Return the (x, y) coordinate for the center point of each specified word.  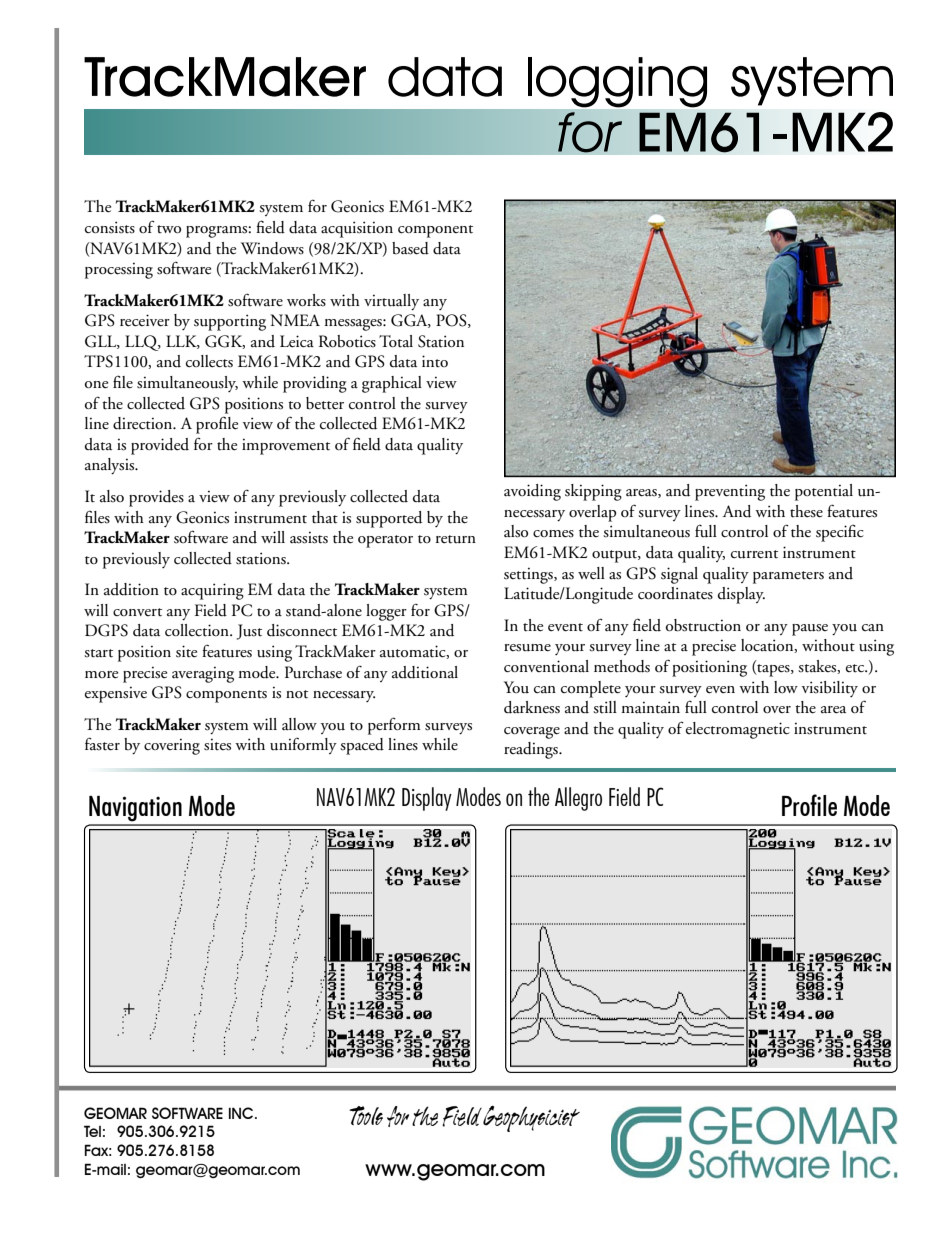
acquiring (212, 591)
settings (529, 576)
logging (617, 82)
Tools (366, 1115)
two (169, 229)
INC (242, 1113)
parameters (788, 577)
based (410, 248)
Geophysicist (531, 1119)
